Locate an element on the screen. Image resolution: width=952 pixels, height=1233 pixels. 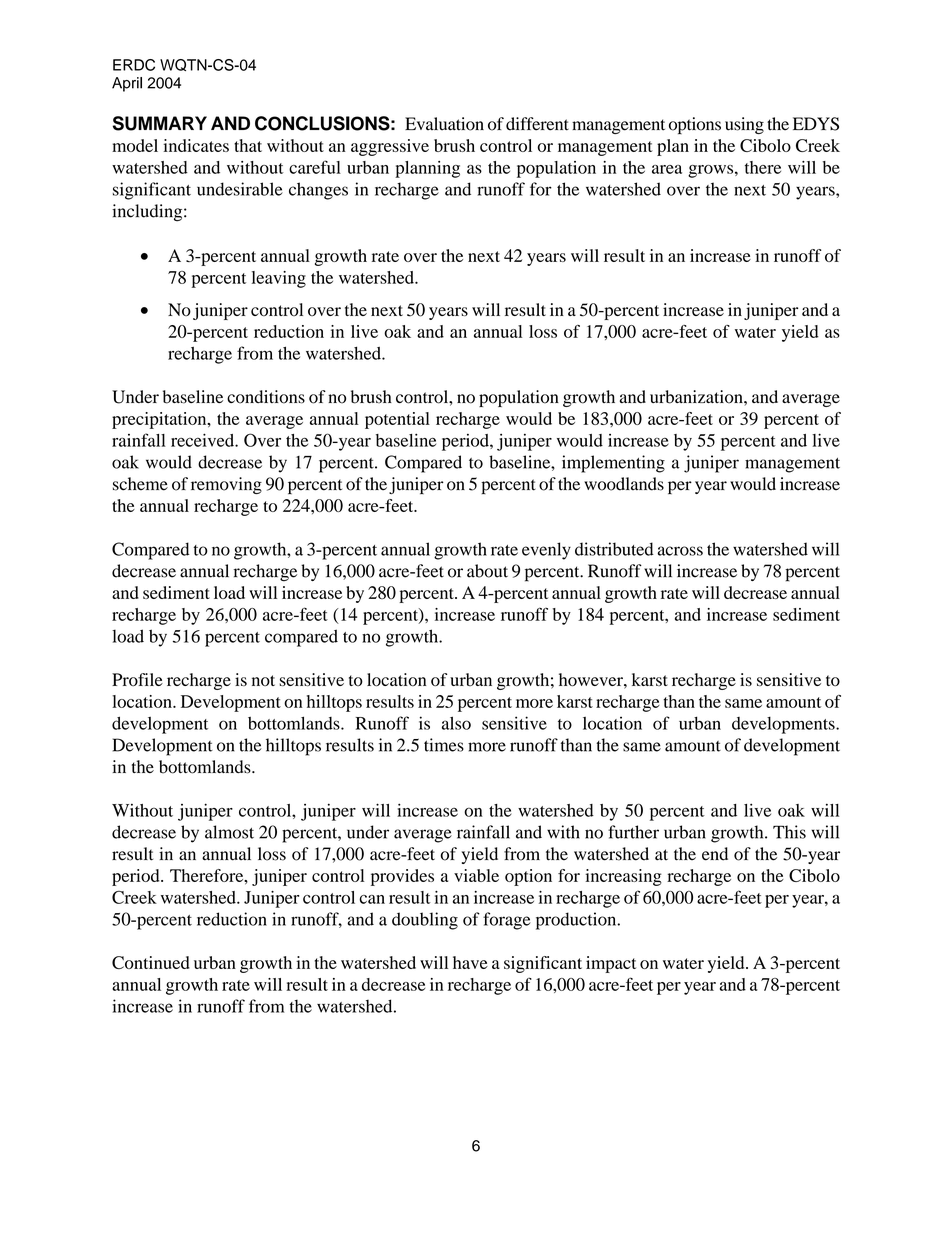
Continued is located at coordinates (151, 962).
